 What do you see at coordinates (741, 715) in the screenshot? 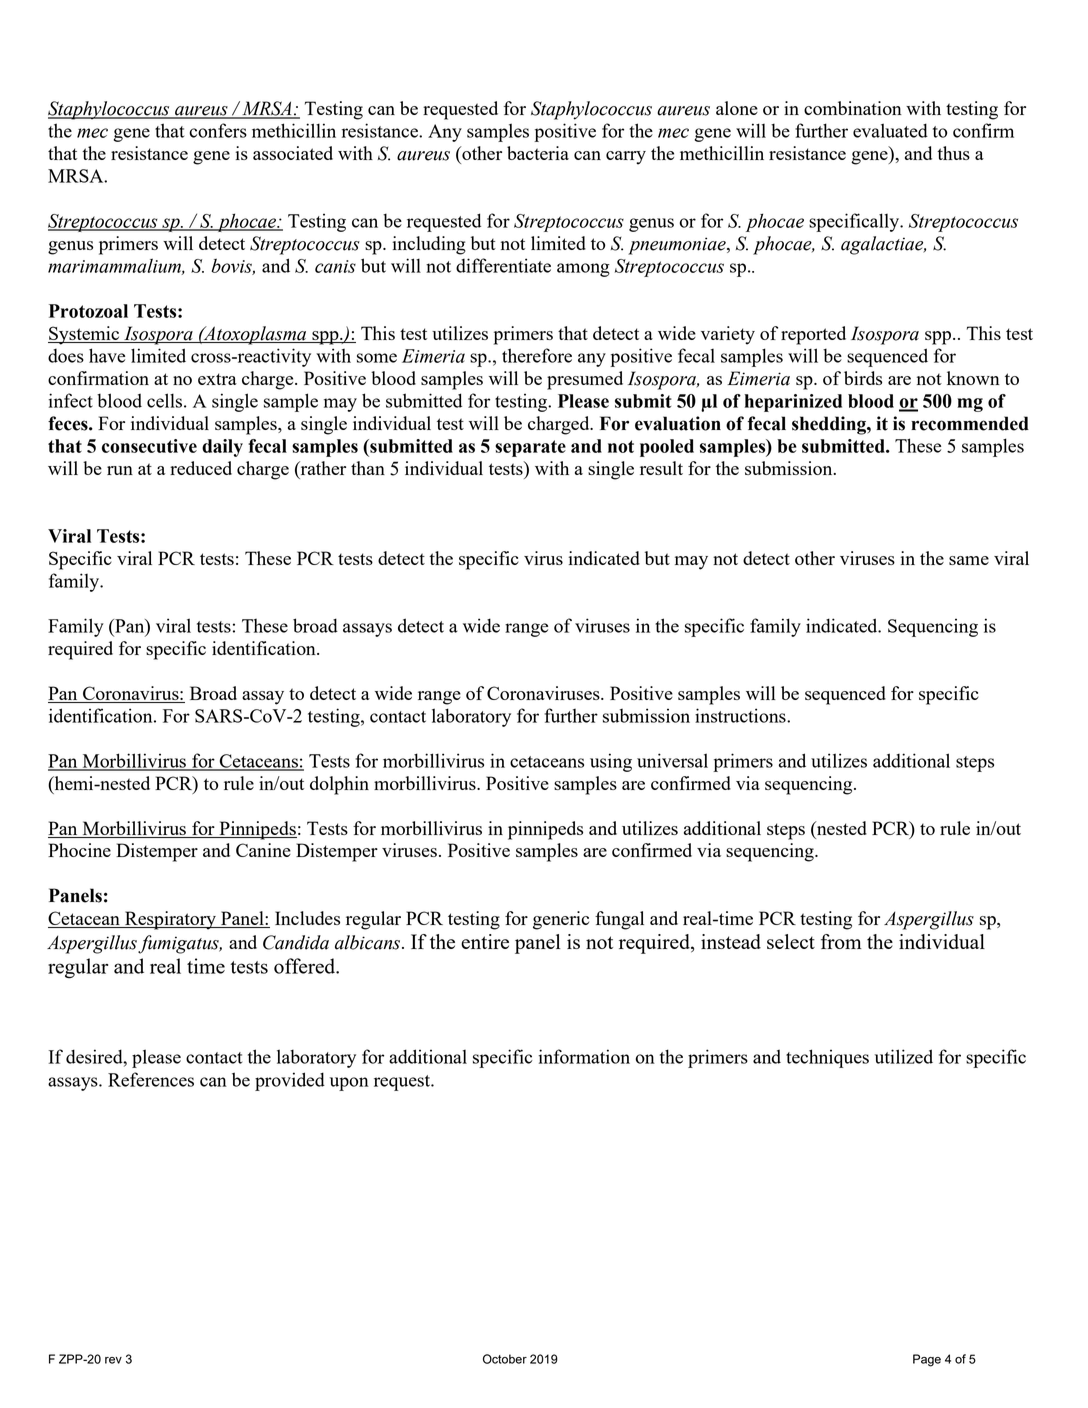
I see `instructions` at bounding box center [741, 715].
